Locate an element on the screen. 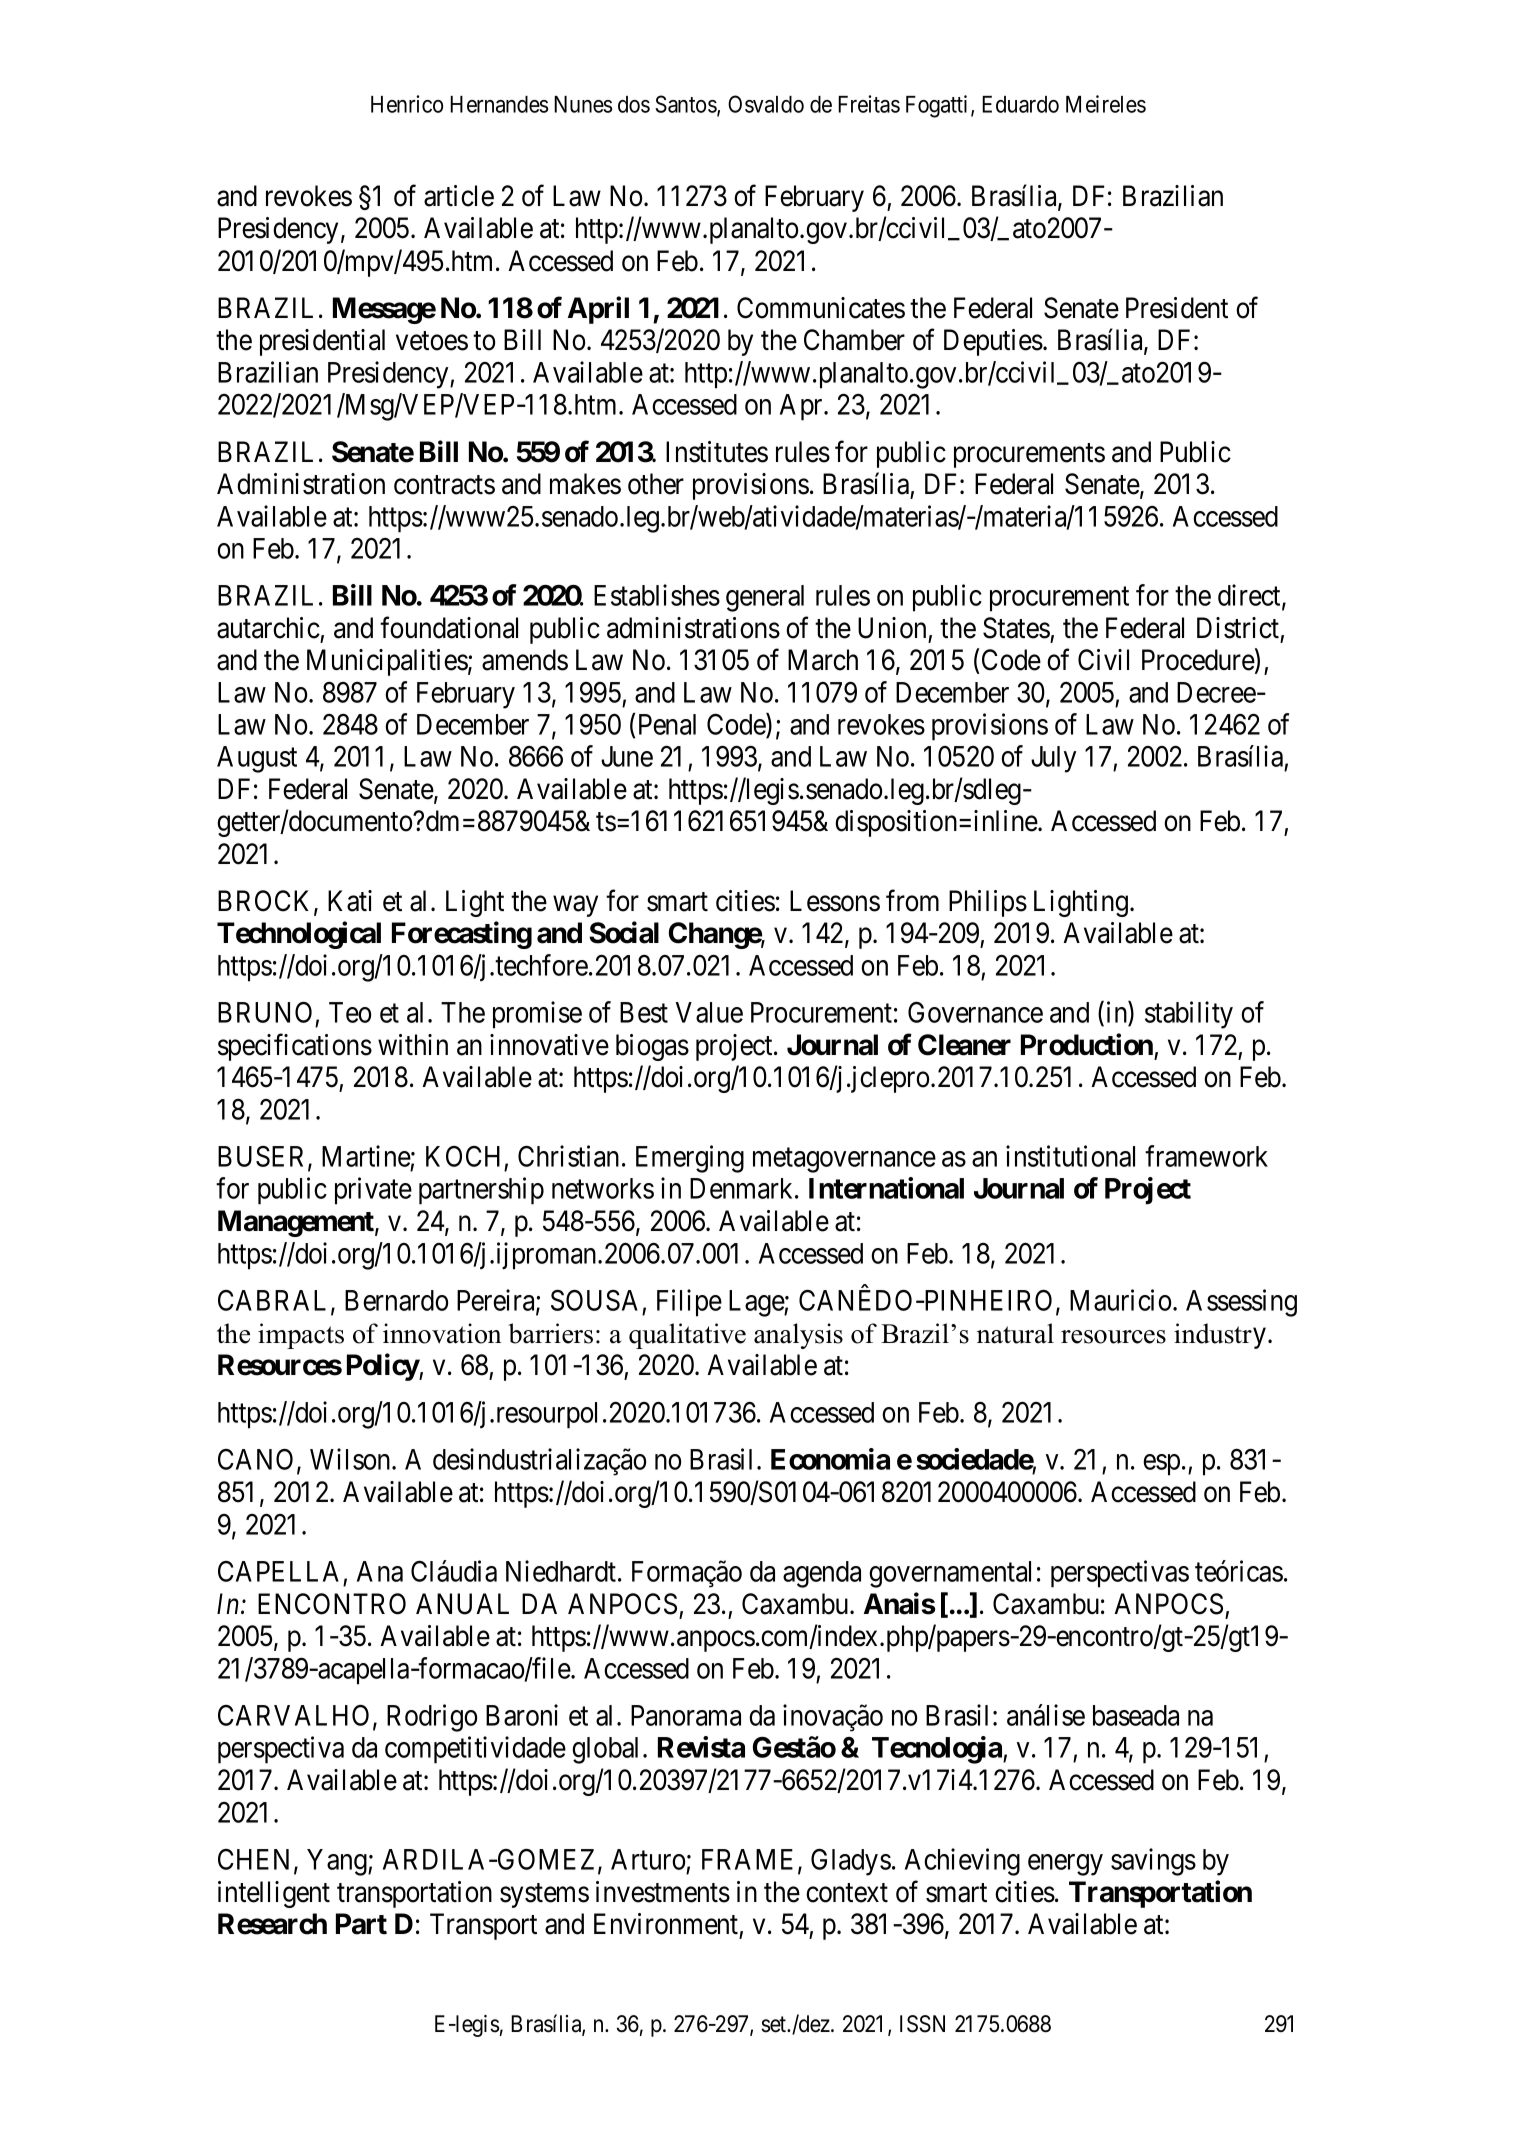 This screenshot has height=2142, width=1514. Eduardo is located at coordinates (1020, 104).
